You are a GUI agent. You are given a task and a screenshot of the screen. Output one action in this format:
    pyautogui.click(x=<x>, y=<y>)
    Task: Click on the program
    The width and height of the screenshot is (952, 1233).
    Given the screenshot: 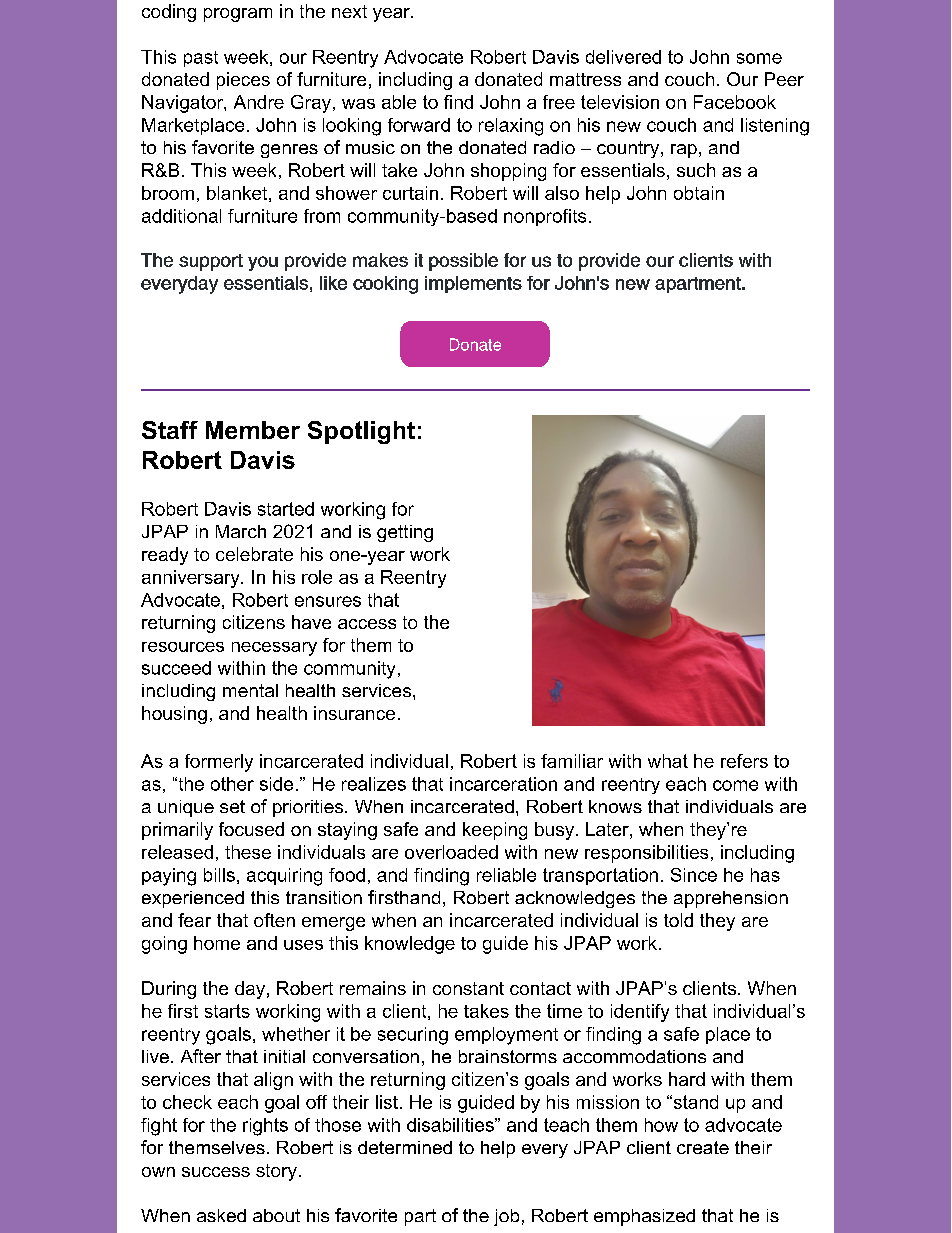 What is the action you would take?
    pyautogui.click(x=238, y=15)
